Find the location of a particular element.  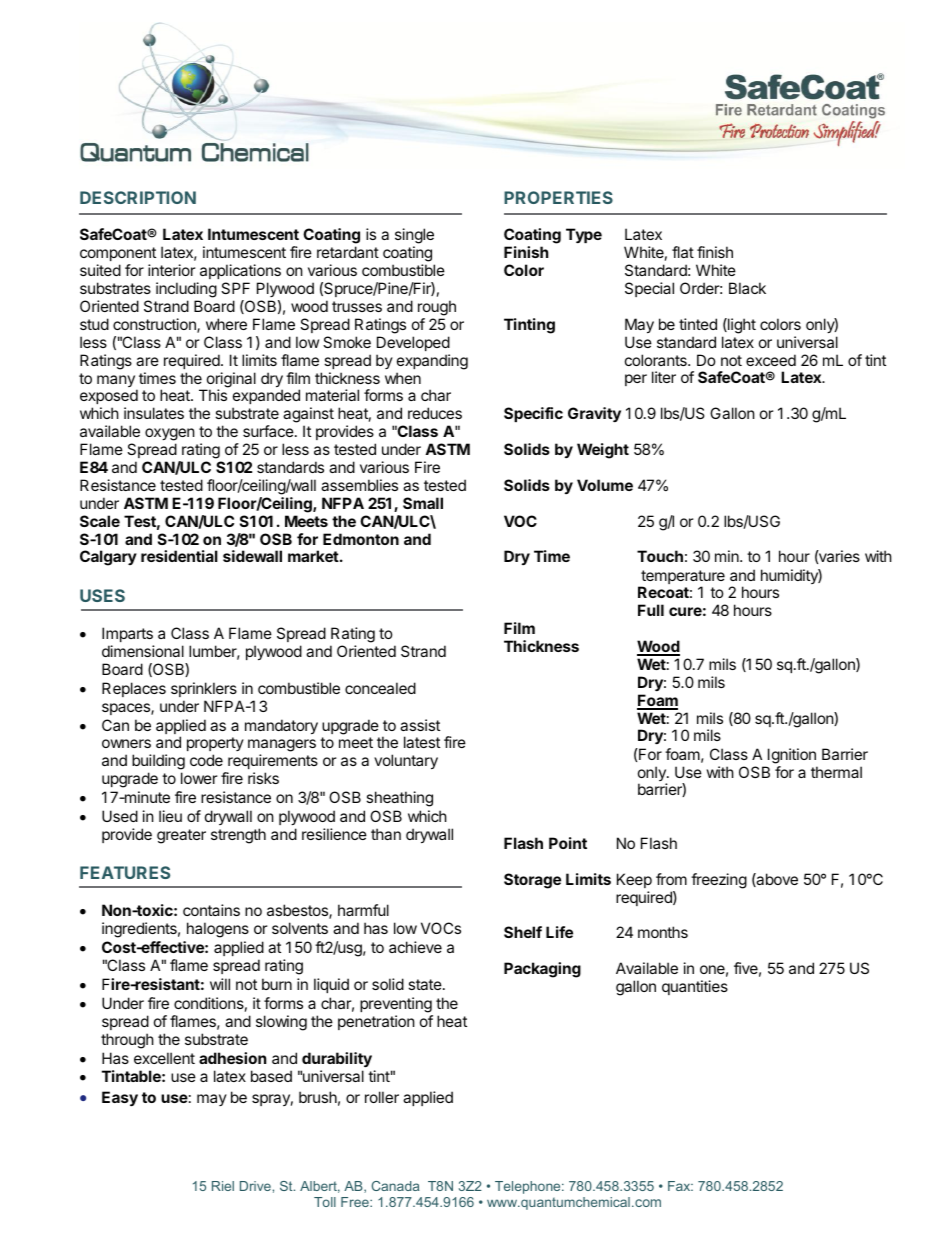

interior is located at coordinates (172, 270).
